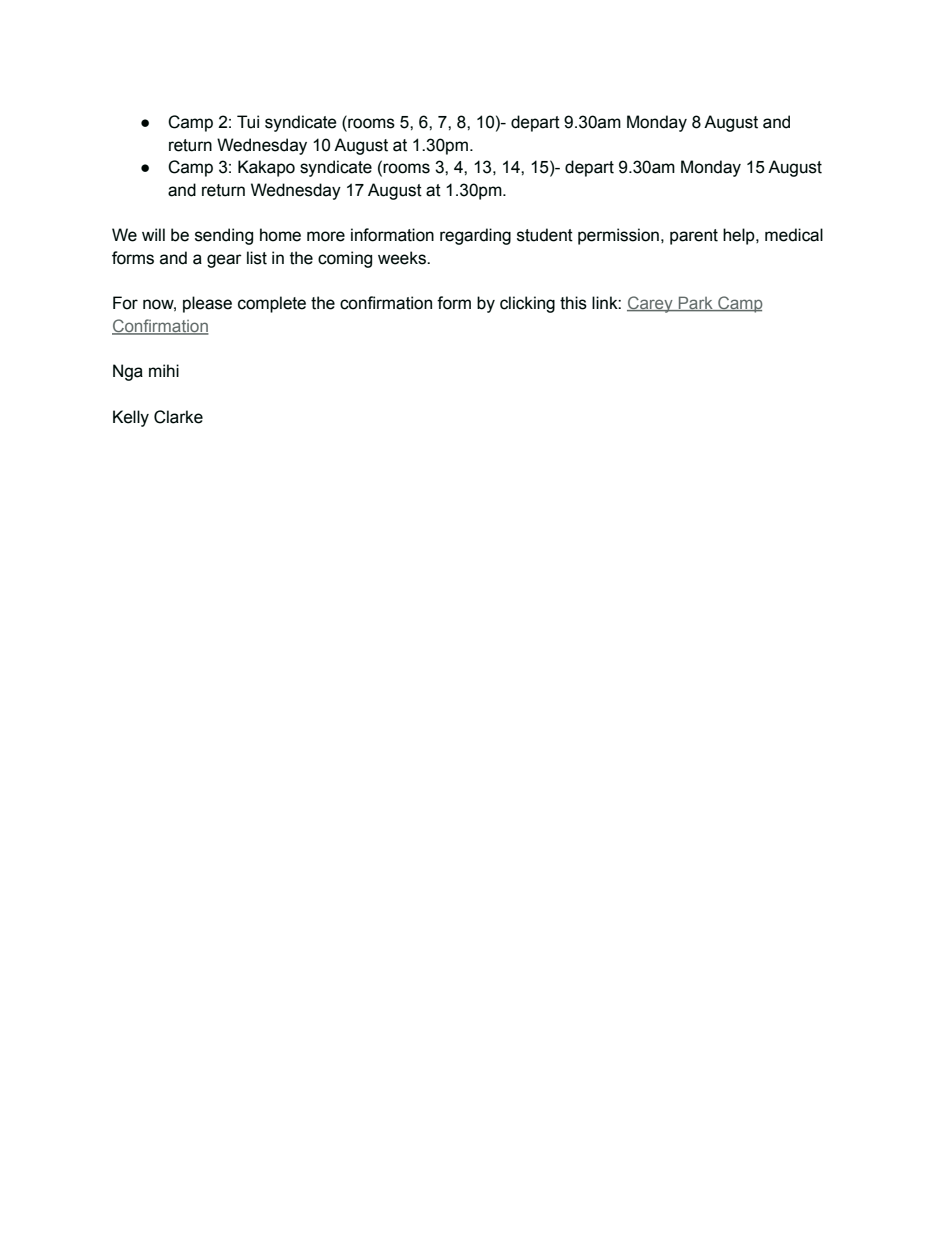 The width and height of the image is (952, 1233). Describe the element at coordinates (178, 417) in the image. I see `Clarke` at that location.
